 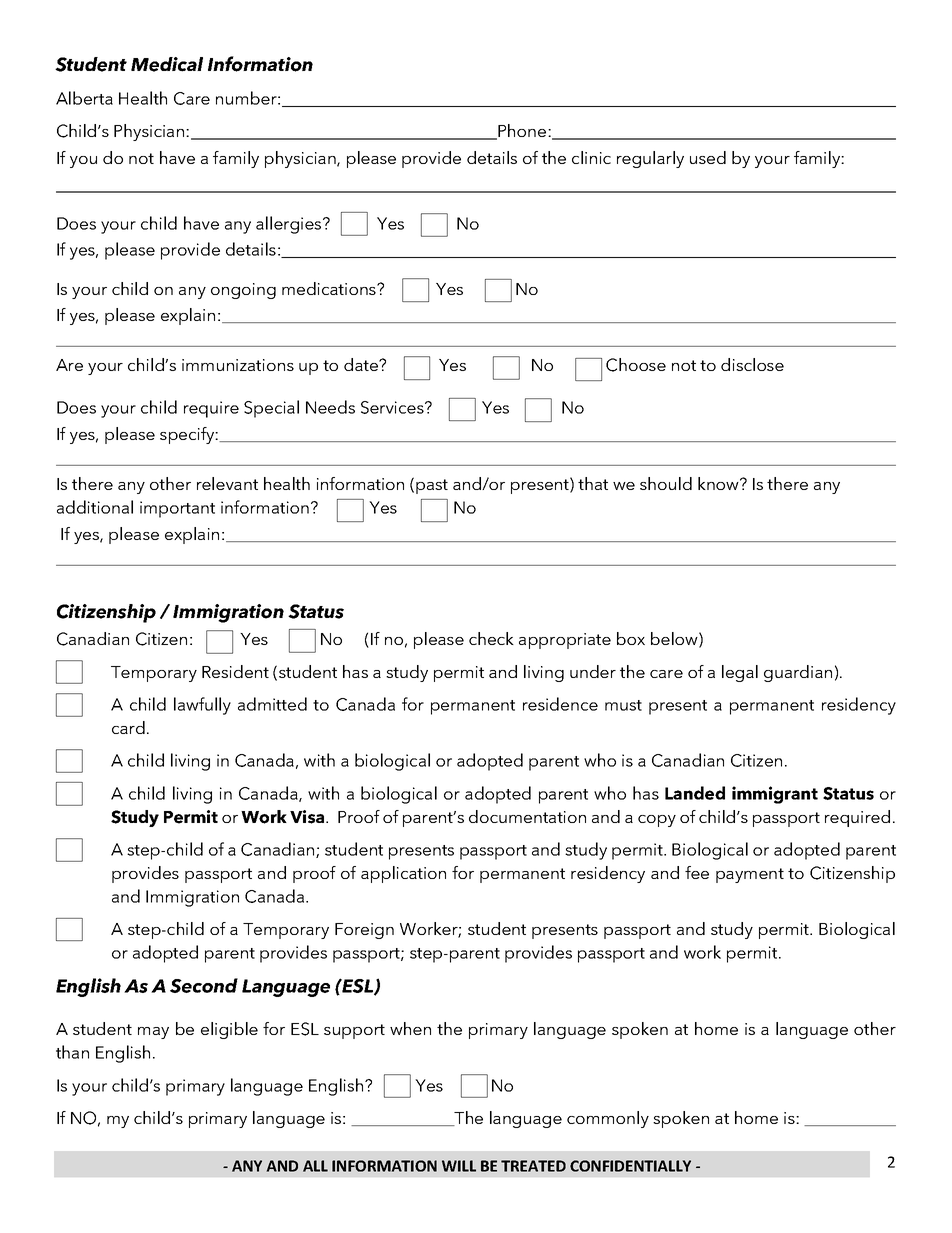 I want to click on relevant, so click(x=227, y=483).
